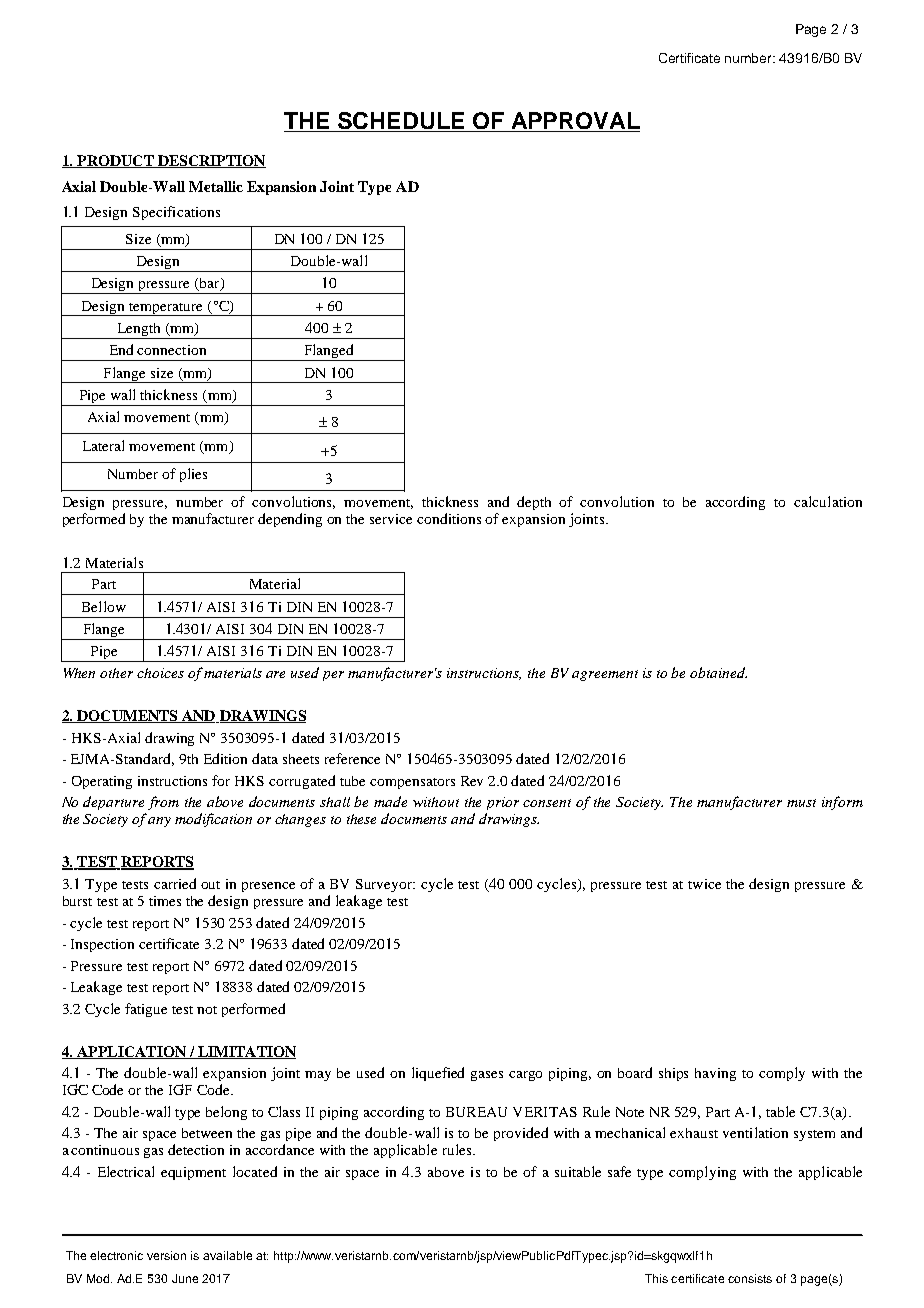 Image resolution: width=924 pixels, height=1308 pixels. Describe the element at coordinates (750, 1278) in the image. I see `consists` at that location.
